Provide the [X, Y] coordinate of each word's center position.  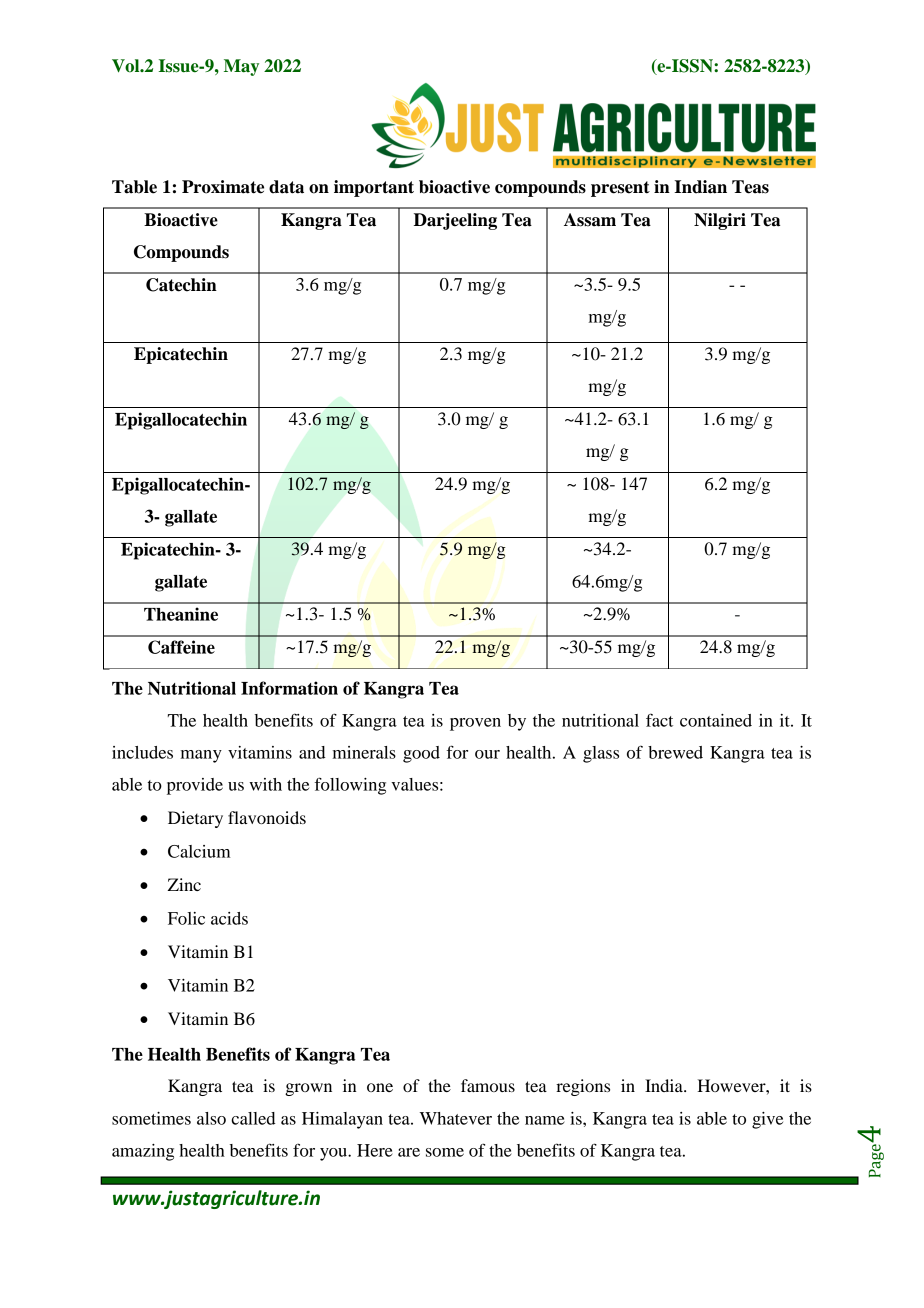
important [374, 188]
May [241, 67]
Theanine [181, 614]
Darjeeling [455, 221]
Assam [590, 220]
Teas [750, 187]
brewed [675, 752]
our [487, 754]
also [211, 1118]
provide [195, 786]
